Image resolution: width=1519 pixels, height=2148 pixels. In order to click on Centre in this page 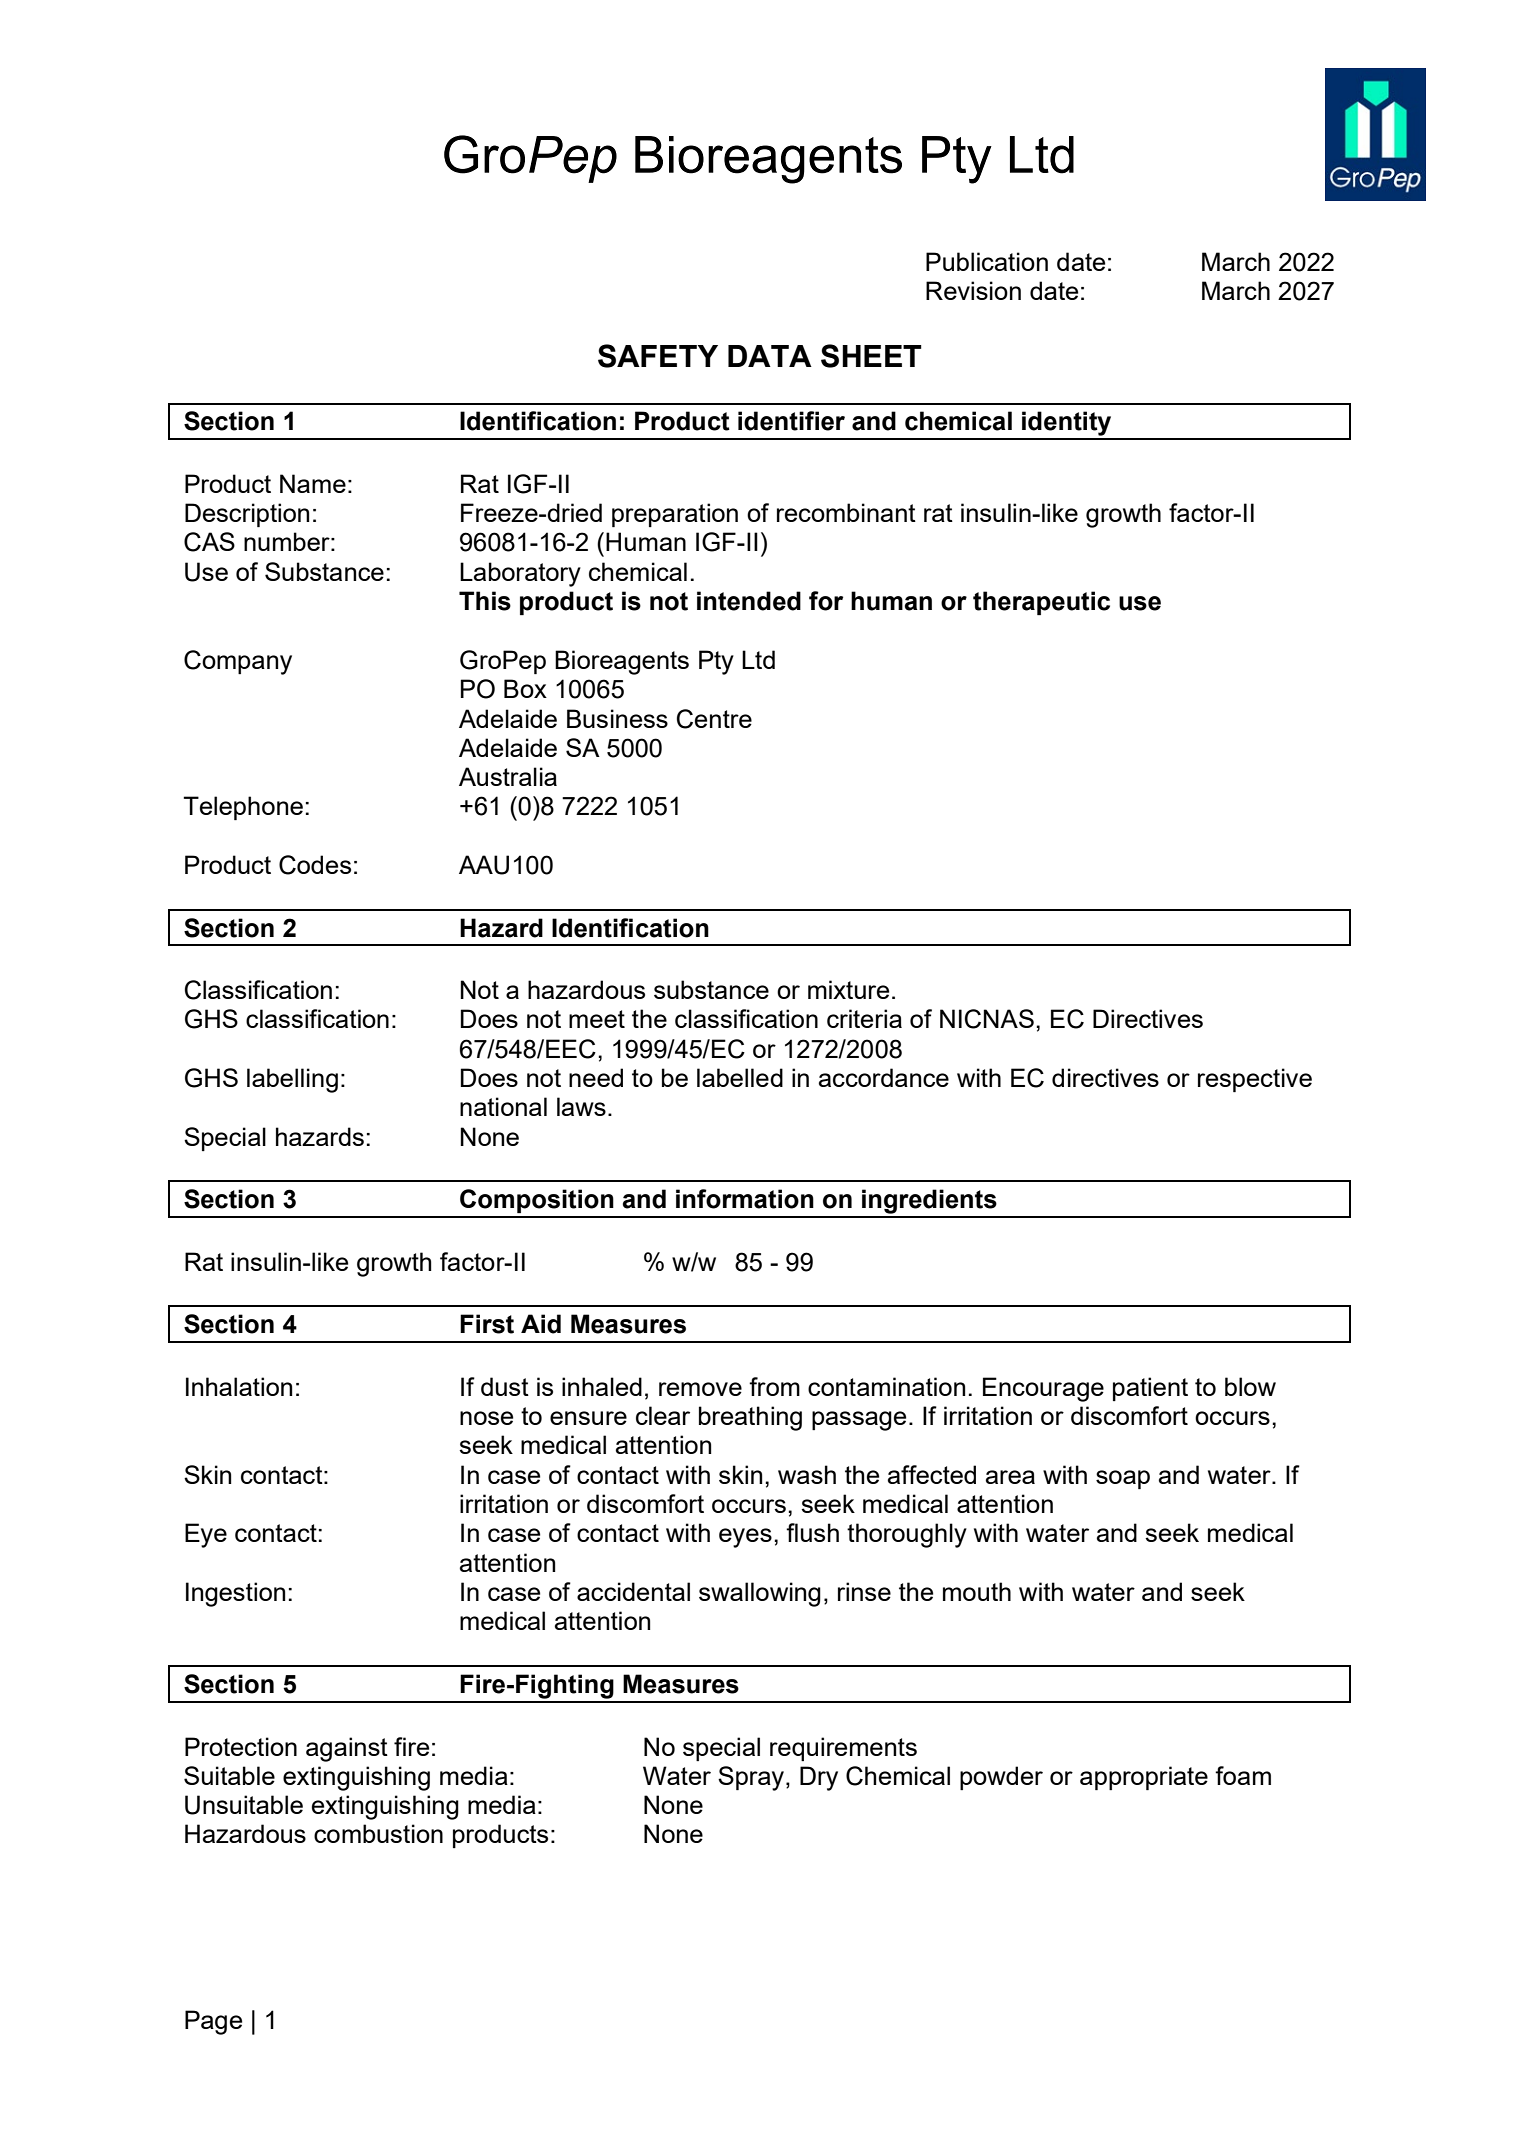, I will do `click(714, 719)`.
